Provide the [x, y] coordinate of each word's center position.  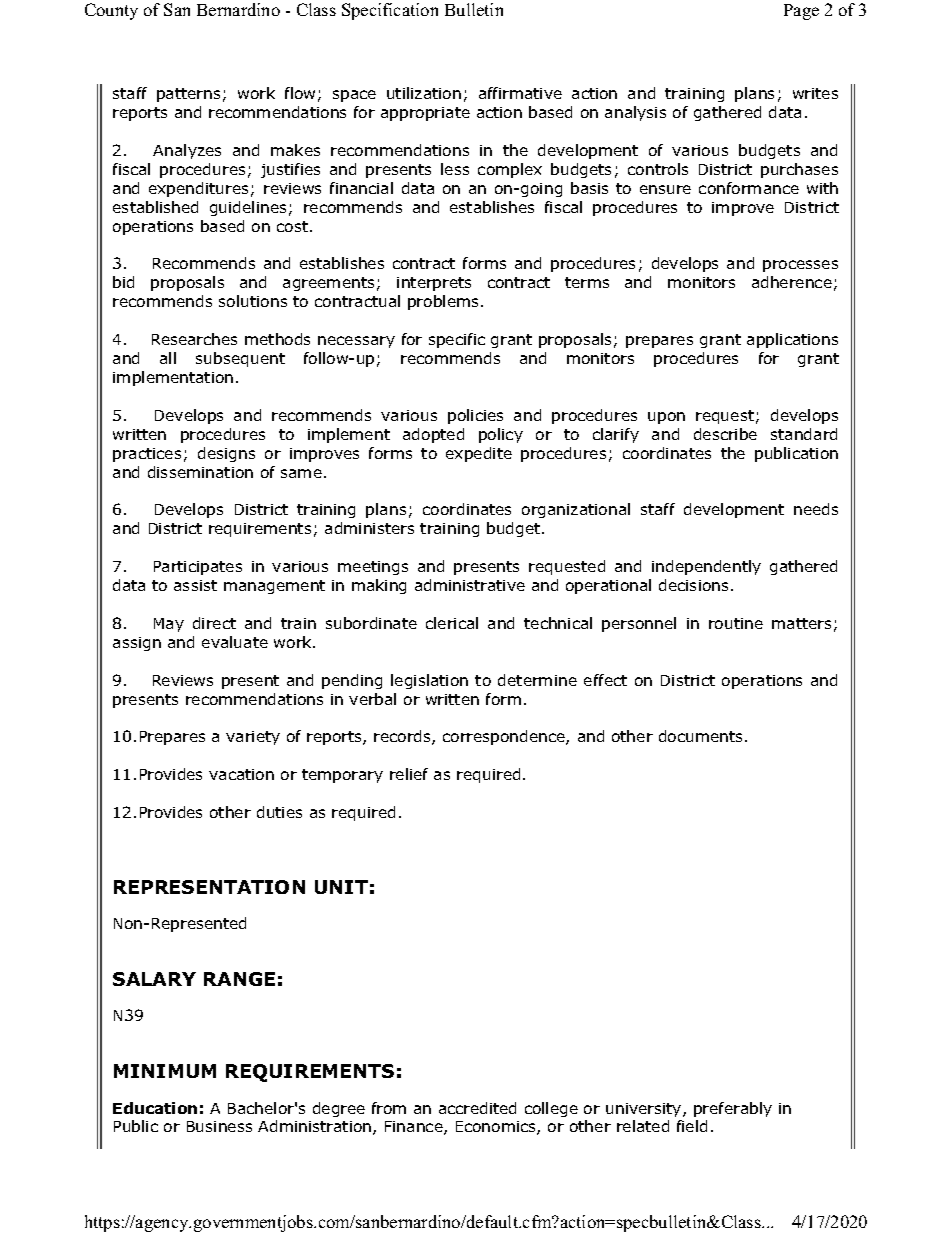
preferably [733, 1109]
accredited [477, 1108]
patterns [188, 95]
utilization [424, 93]
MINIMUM [165, 1071]
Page [801, 12]
